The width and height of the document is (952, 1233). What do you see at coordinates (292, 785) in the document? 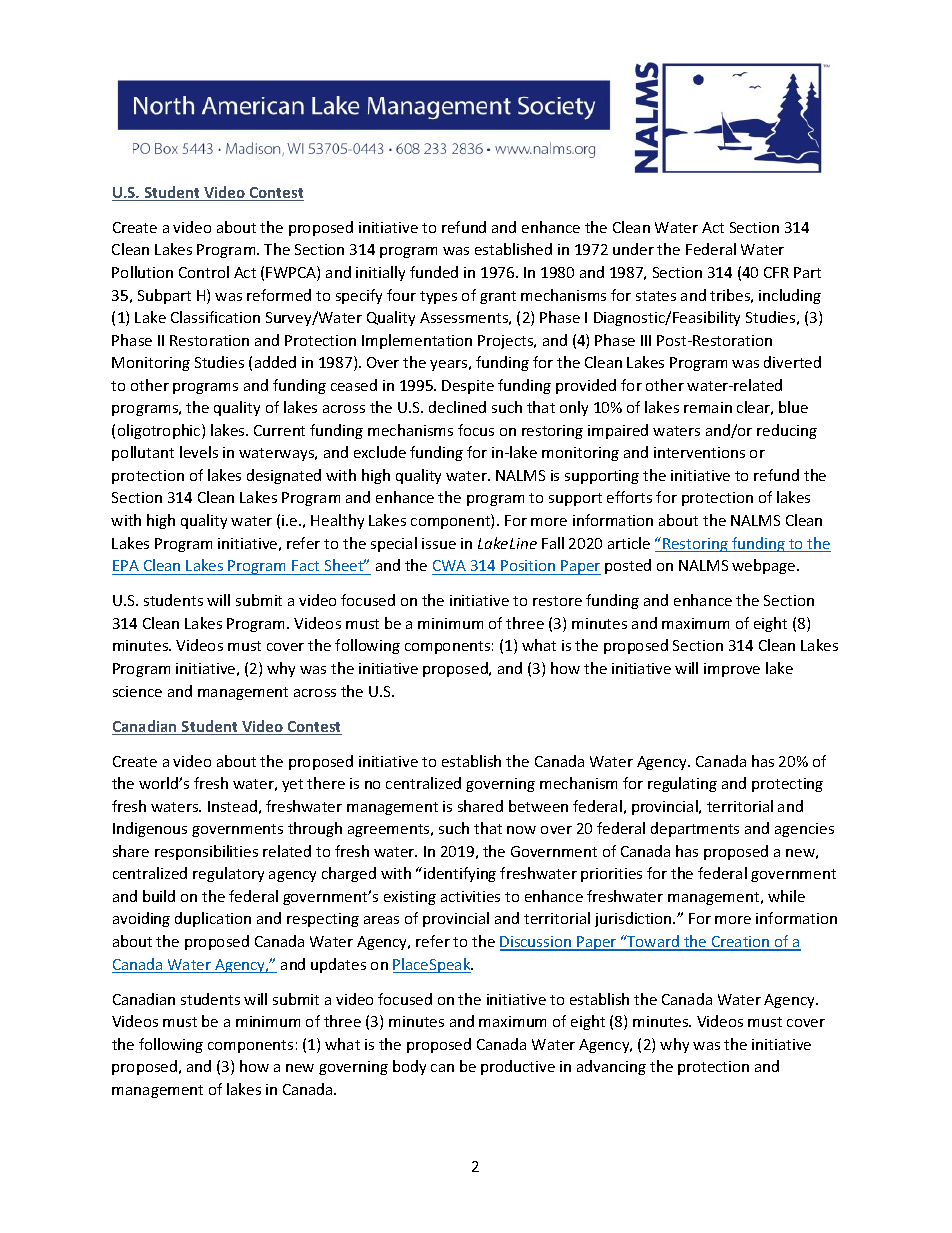
I see `yet` at bounding box center [292, 785].
